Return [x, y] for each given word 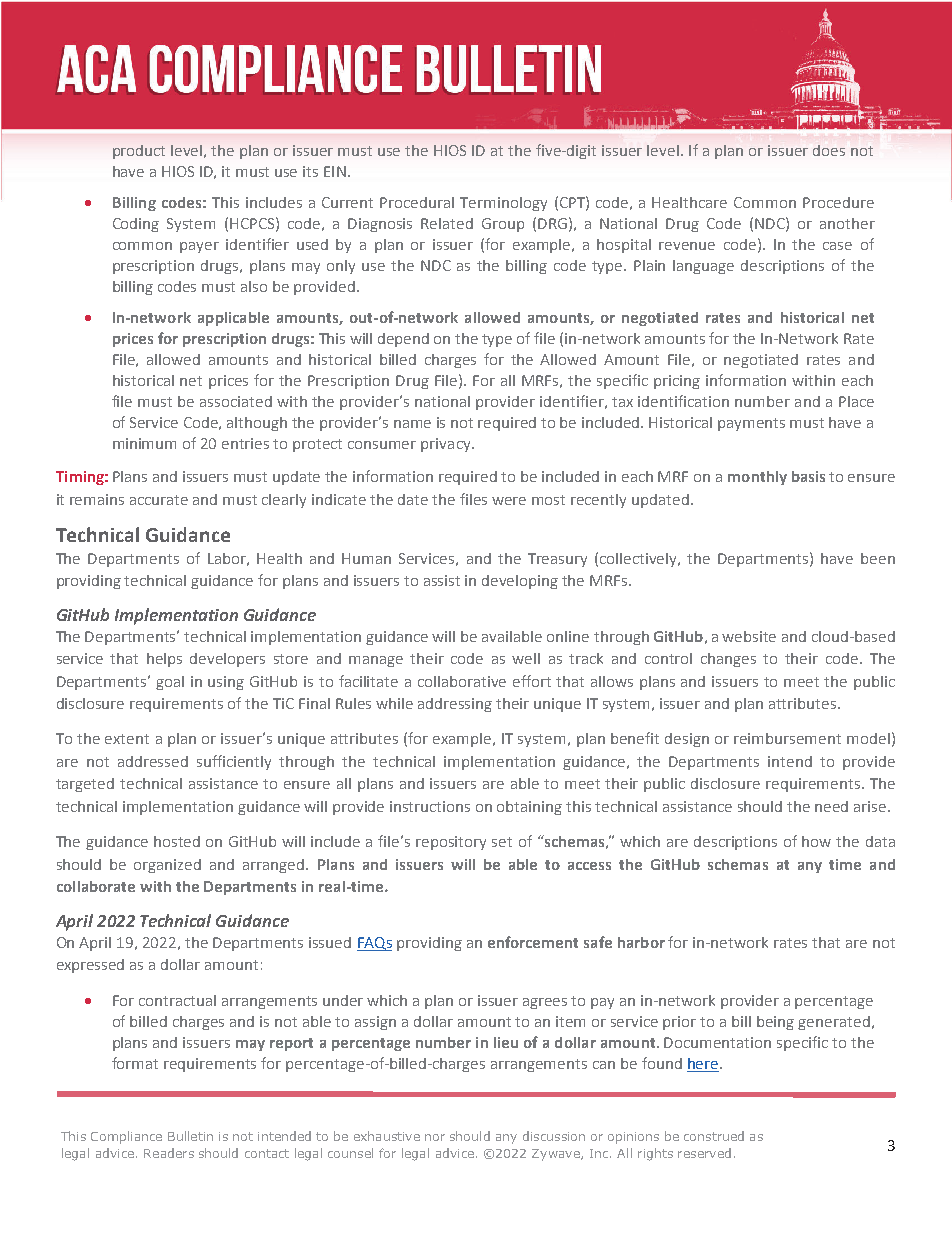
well [526, 658]
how [816, 841]
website [749, 636]
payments [751, 424]
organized [167, 866]
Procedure [838, 202]
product [139, 152]
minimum [144, 443]
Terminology [503, 204]
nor [435, 1137]
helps [164, 660]
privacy [447, 445]
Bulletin [190, 1136]
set [502, 842]
